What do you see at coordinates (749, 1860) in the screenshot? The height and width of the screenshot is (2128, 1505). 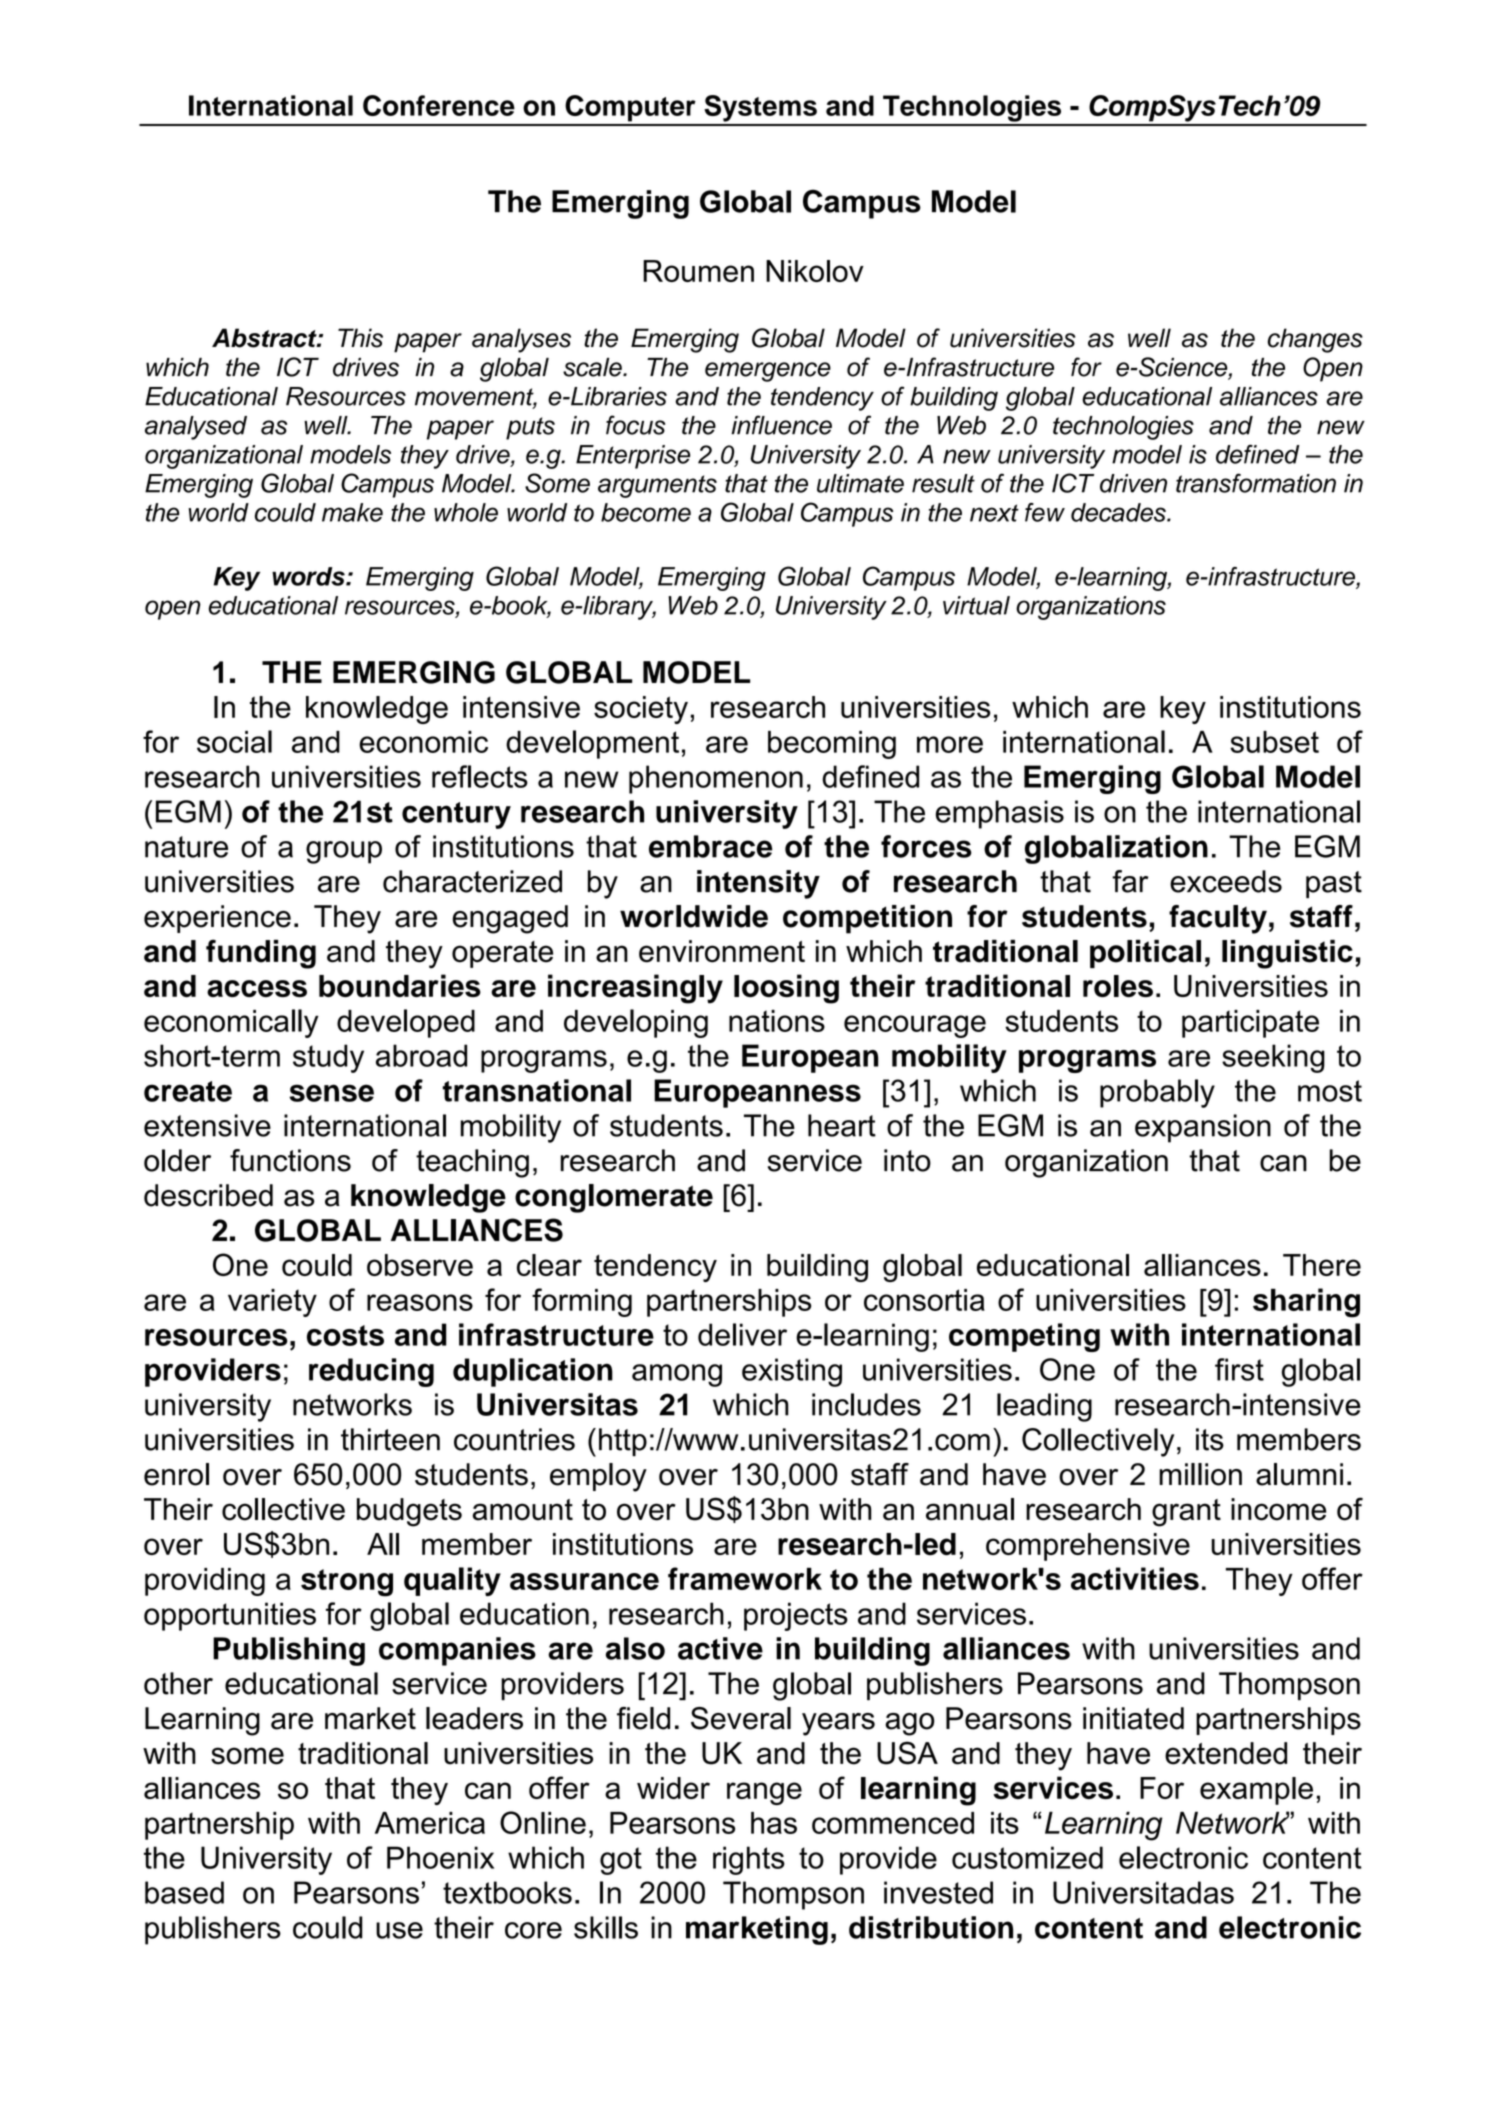 I see `rights` at bounding box center [749, 1860].
